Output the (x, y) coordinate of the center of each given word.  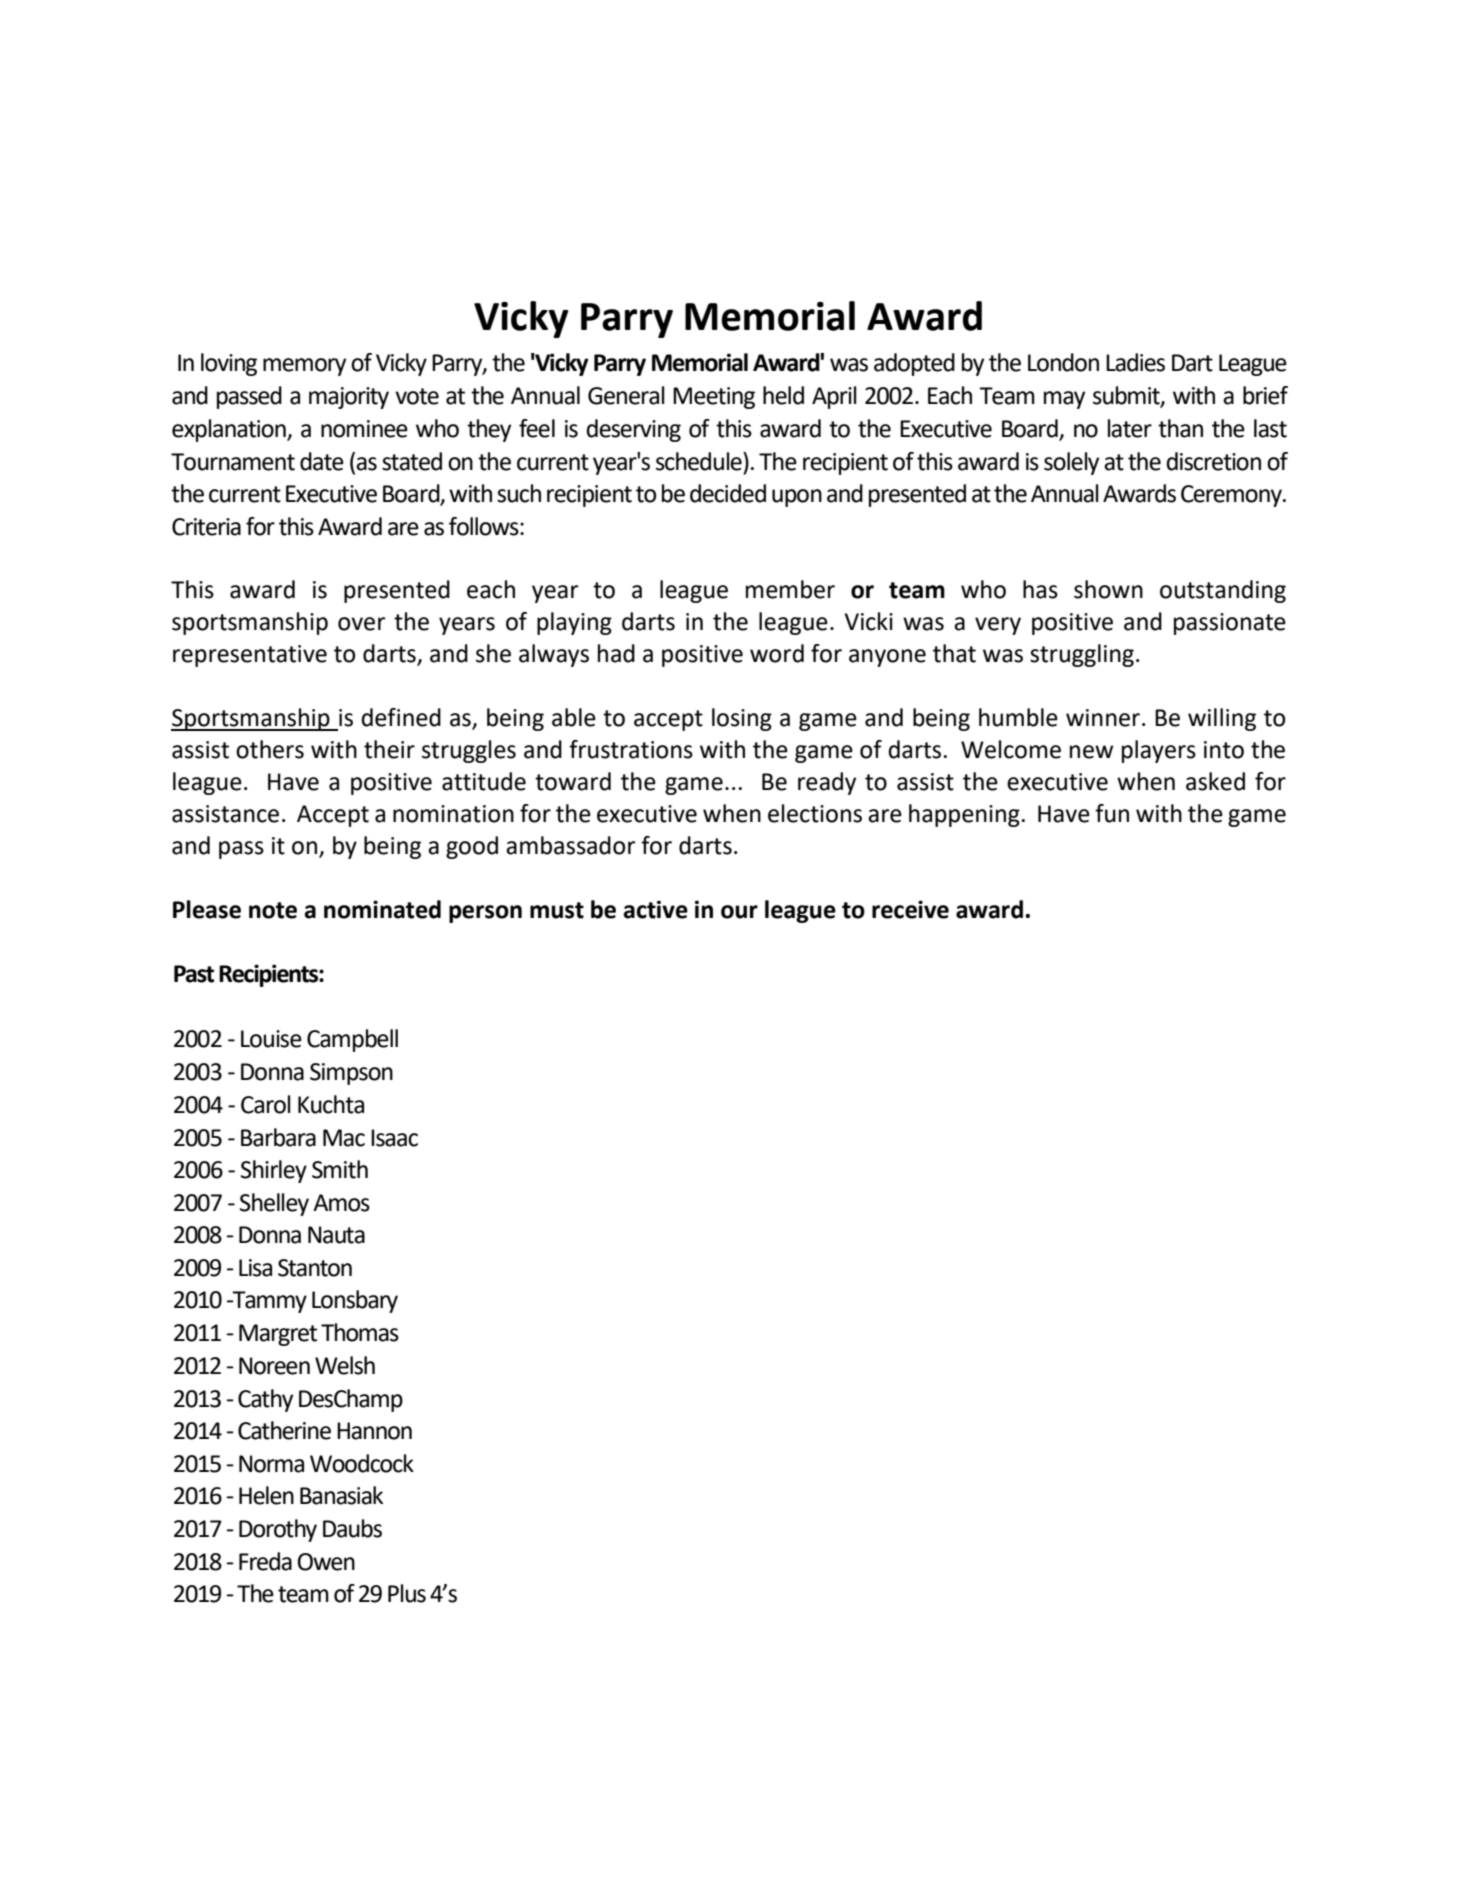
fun (1112, 813)
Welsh (345, 1365)
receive (910, 909)
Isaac (394, 1138)
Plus (407, 1593)
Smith (340, 1169)
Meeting (714, 398)
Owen (326, 1562)
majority (349, 398)
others (270, 749)
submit (1127, 396)
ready (827, 783)
